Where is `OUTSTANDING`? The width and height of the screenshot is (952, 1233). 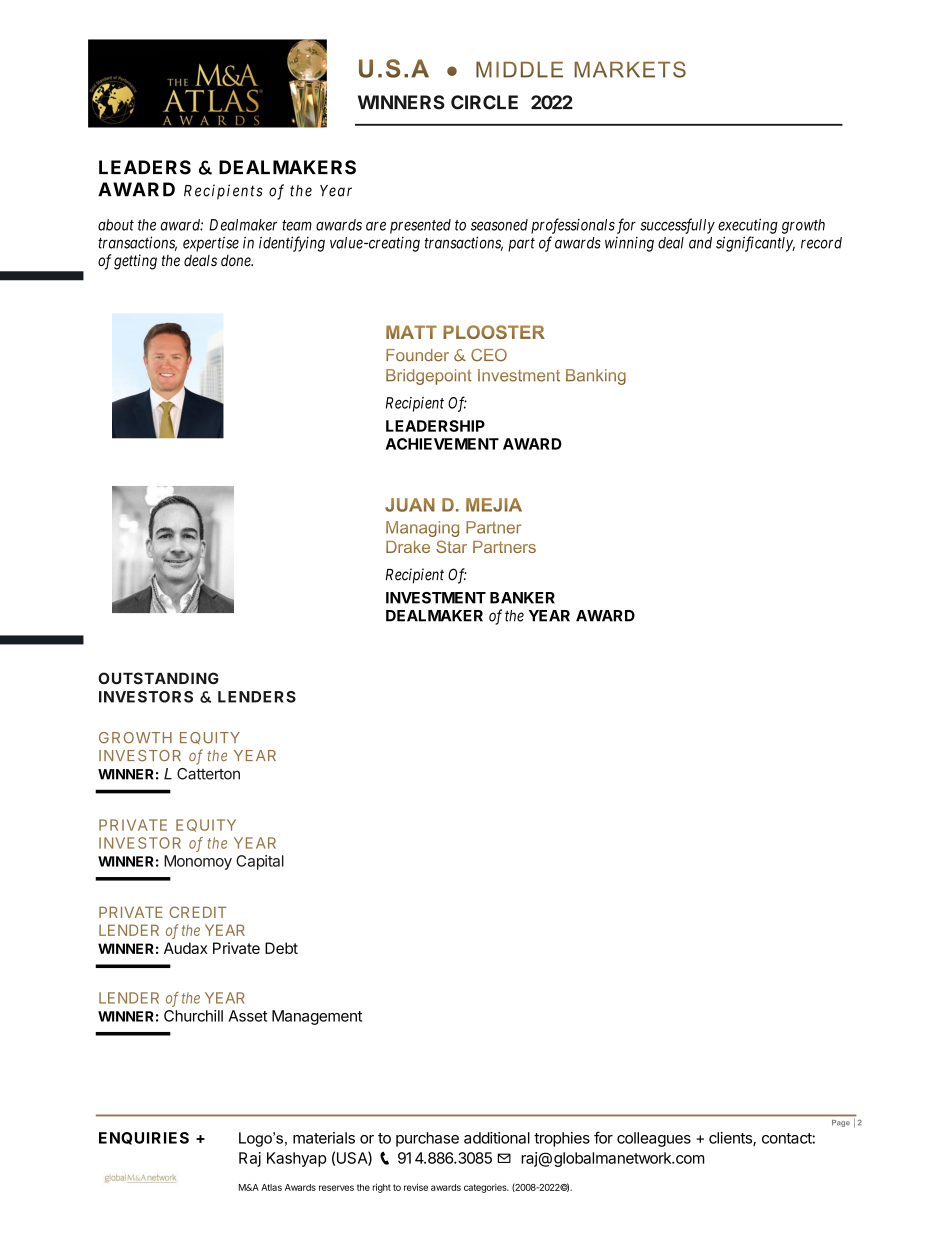
OUTSTANDING is located at coordinates (158, 678).
